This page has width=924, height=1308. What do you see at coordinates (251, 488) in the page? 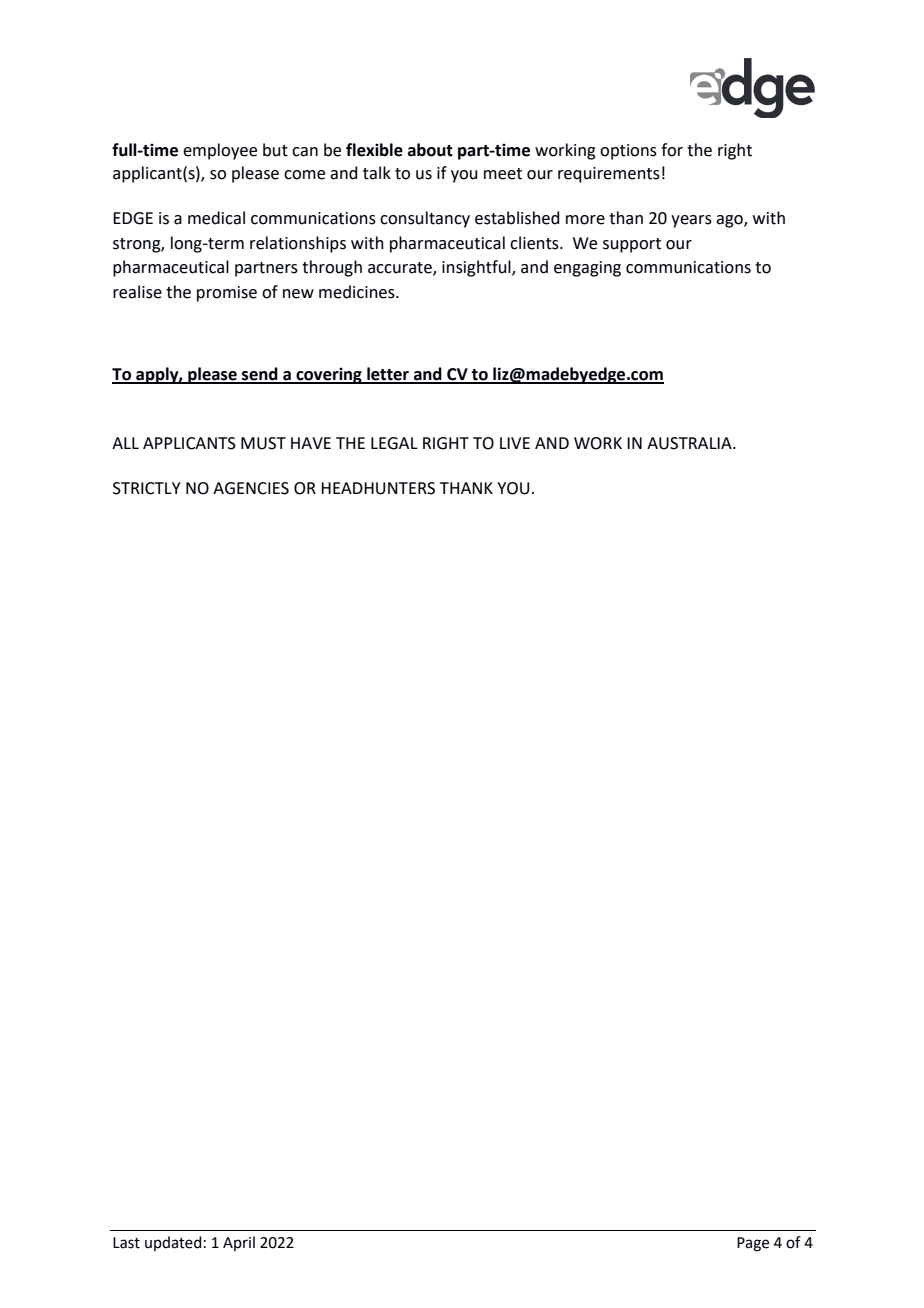
I see `AGENCIES` at bounding box center [251, 488].
